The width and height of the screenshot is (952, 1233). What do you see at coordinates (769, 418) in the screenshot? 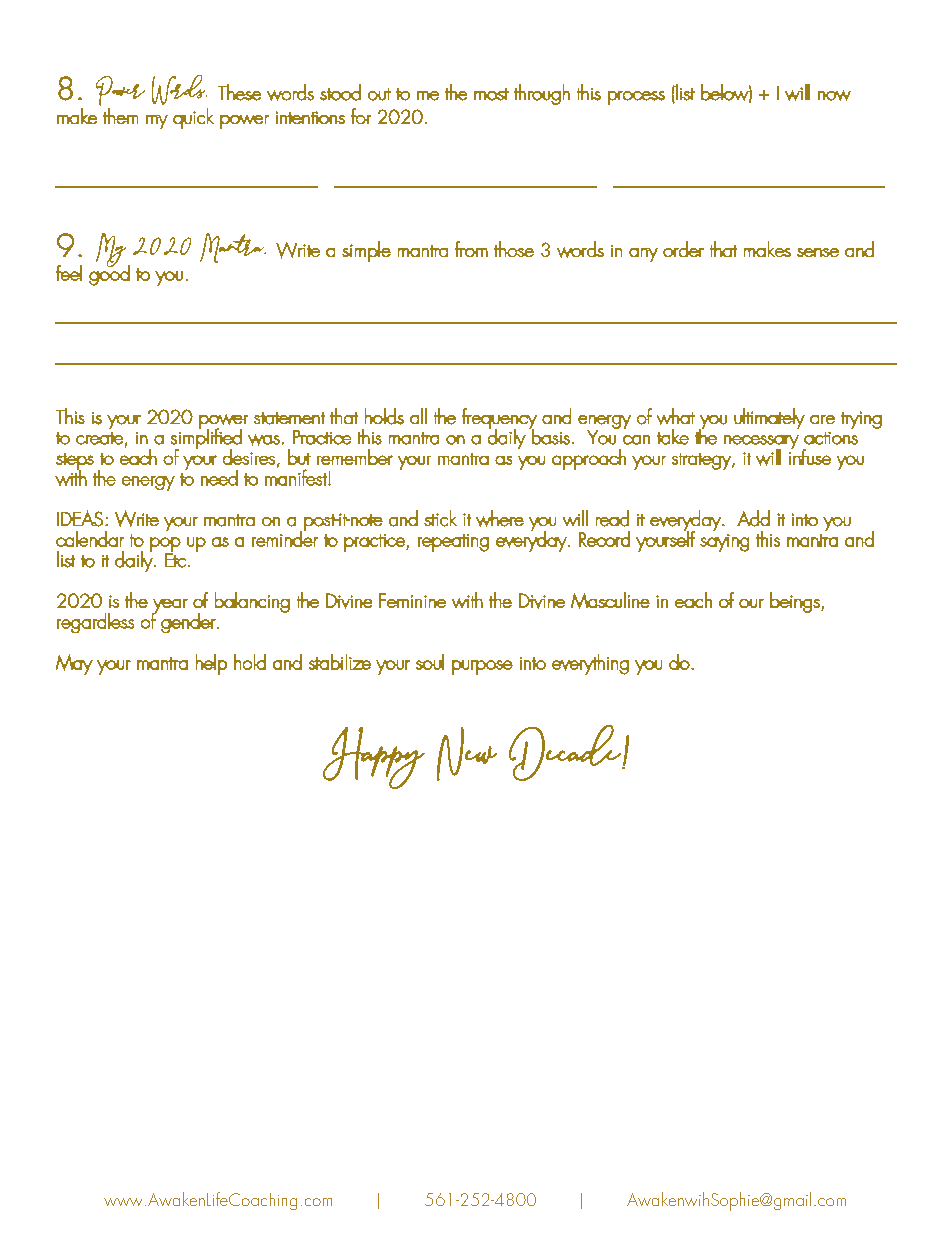
I see `ultimately` at bounding box center [769, 418].
